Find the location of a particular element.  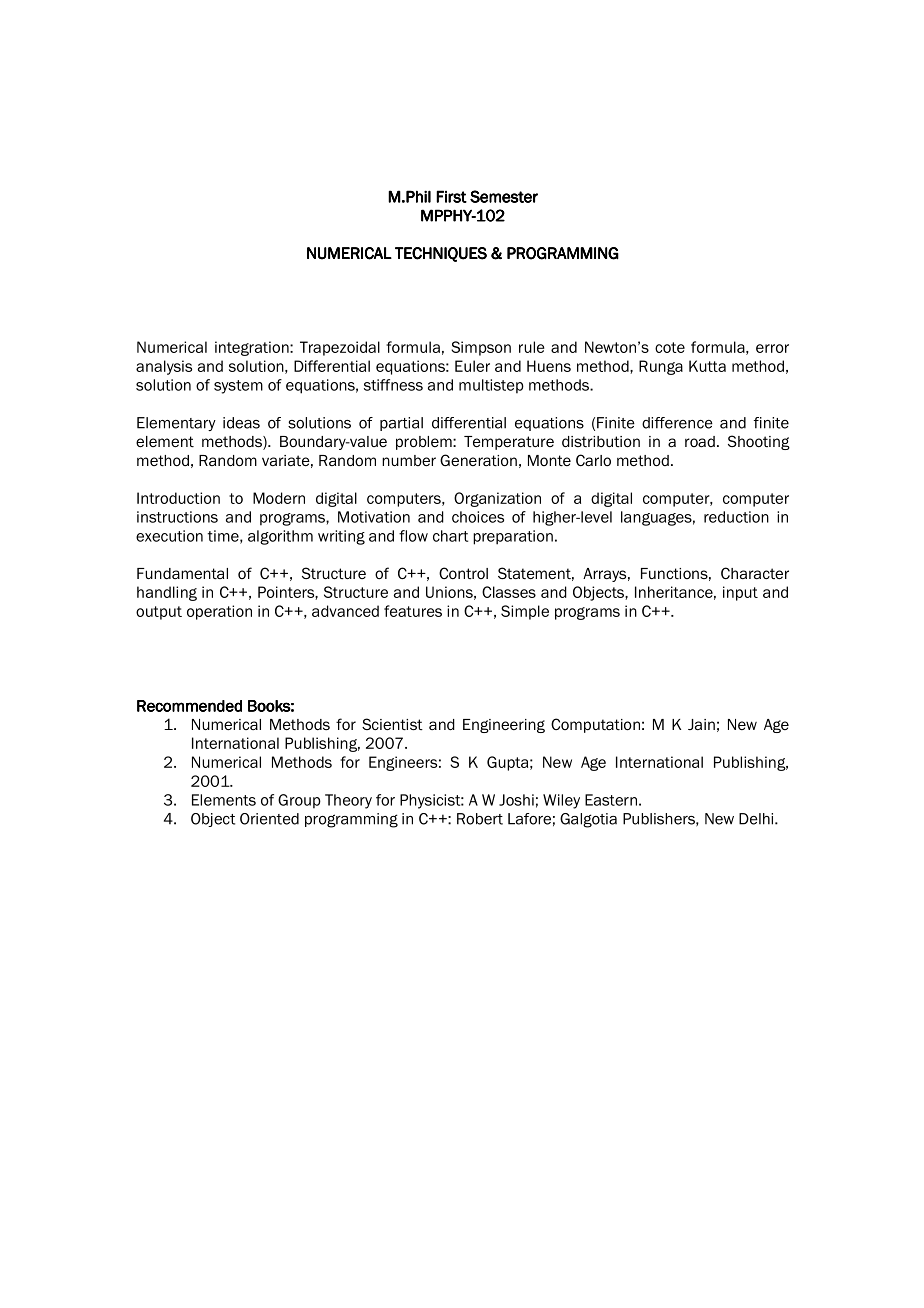

Euler is located at coordinates (472, 366).
